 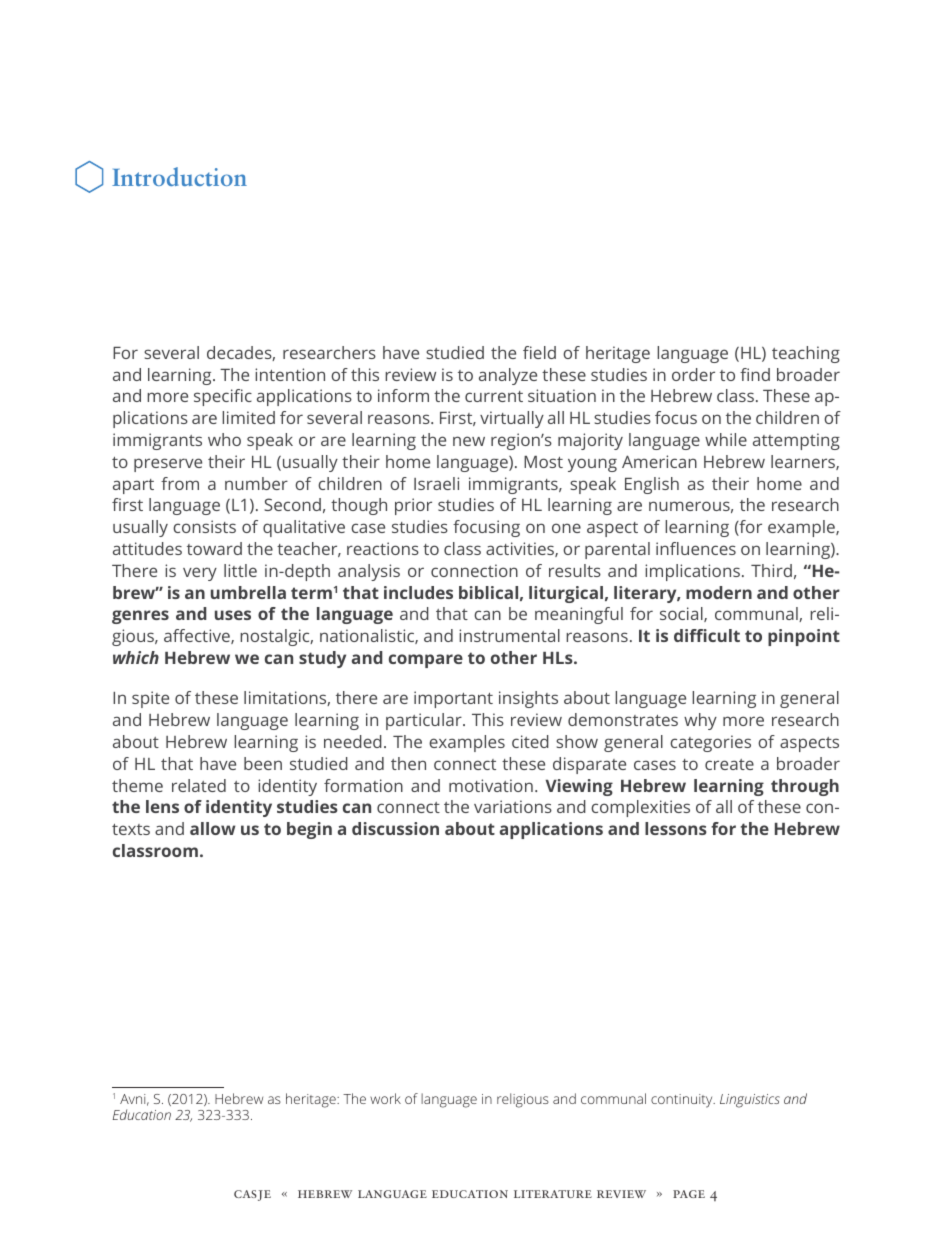 I want to click on teaching, so click(x=806, y=354).
